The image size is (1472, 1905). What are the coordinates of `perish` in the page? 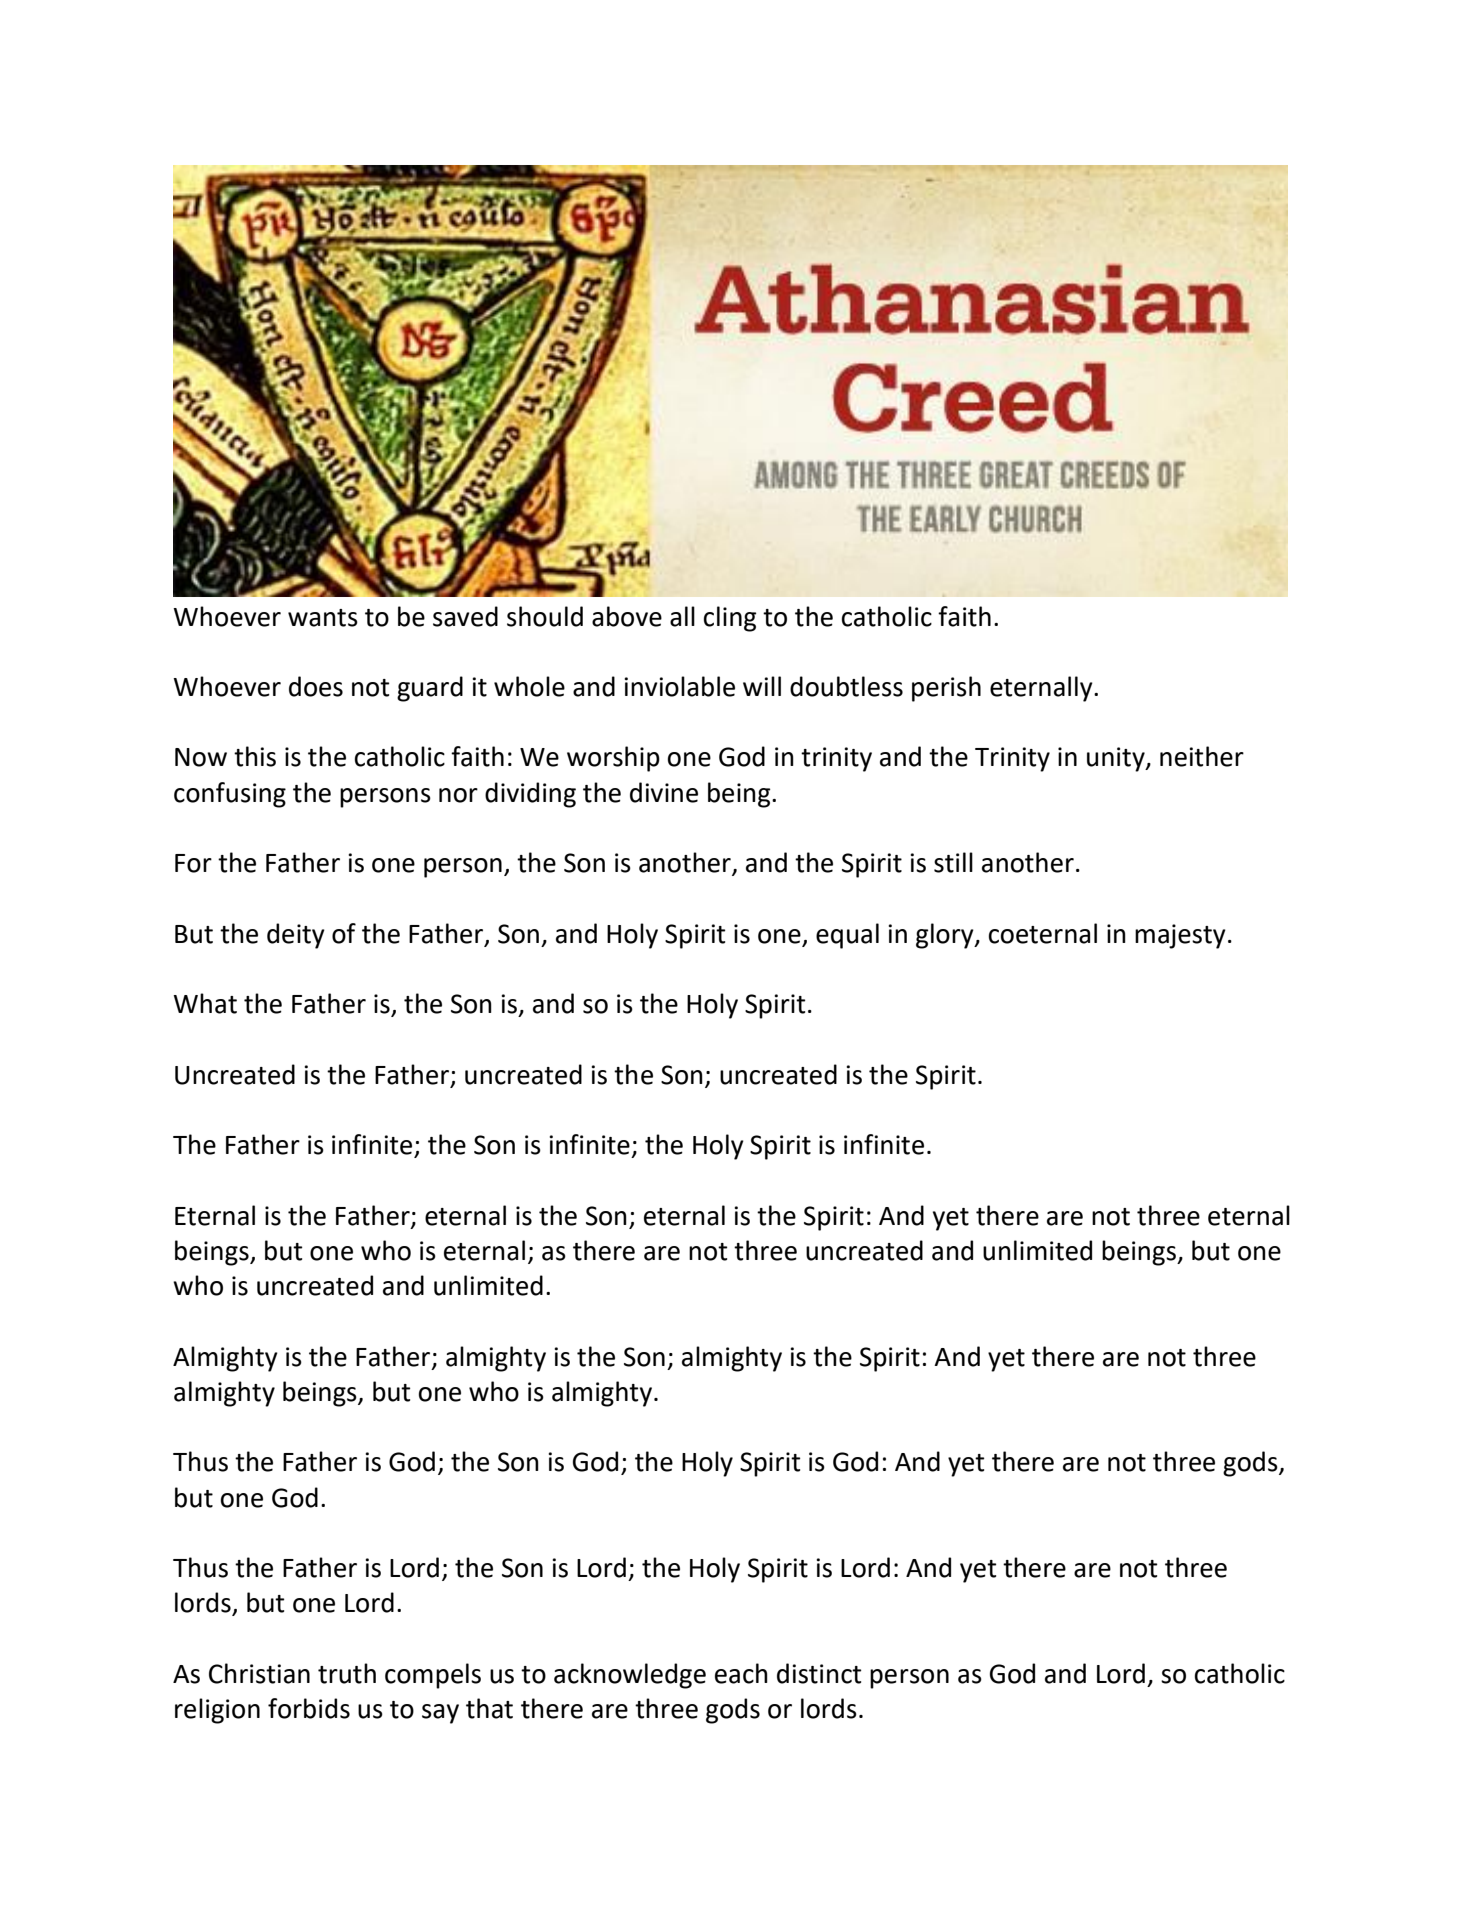 It's located at (946, 689).
